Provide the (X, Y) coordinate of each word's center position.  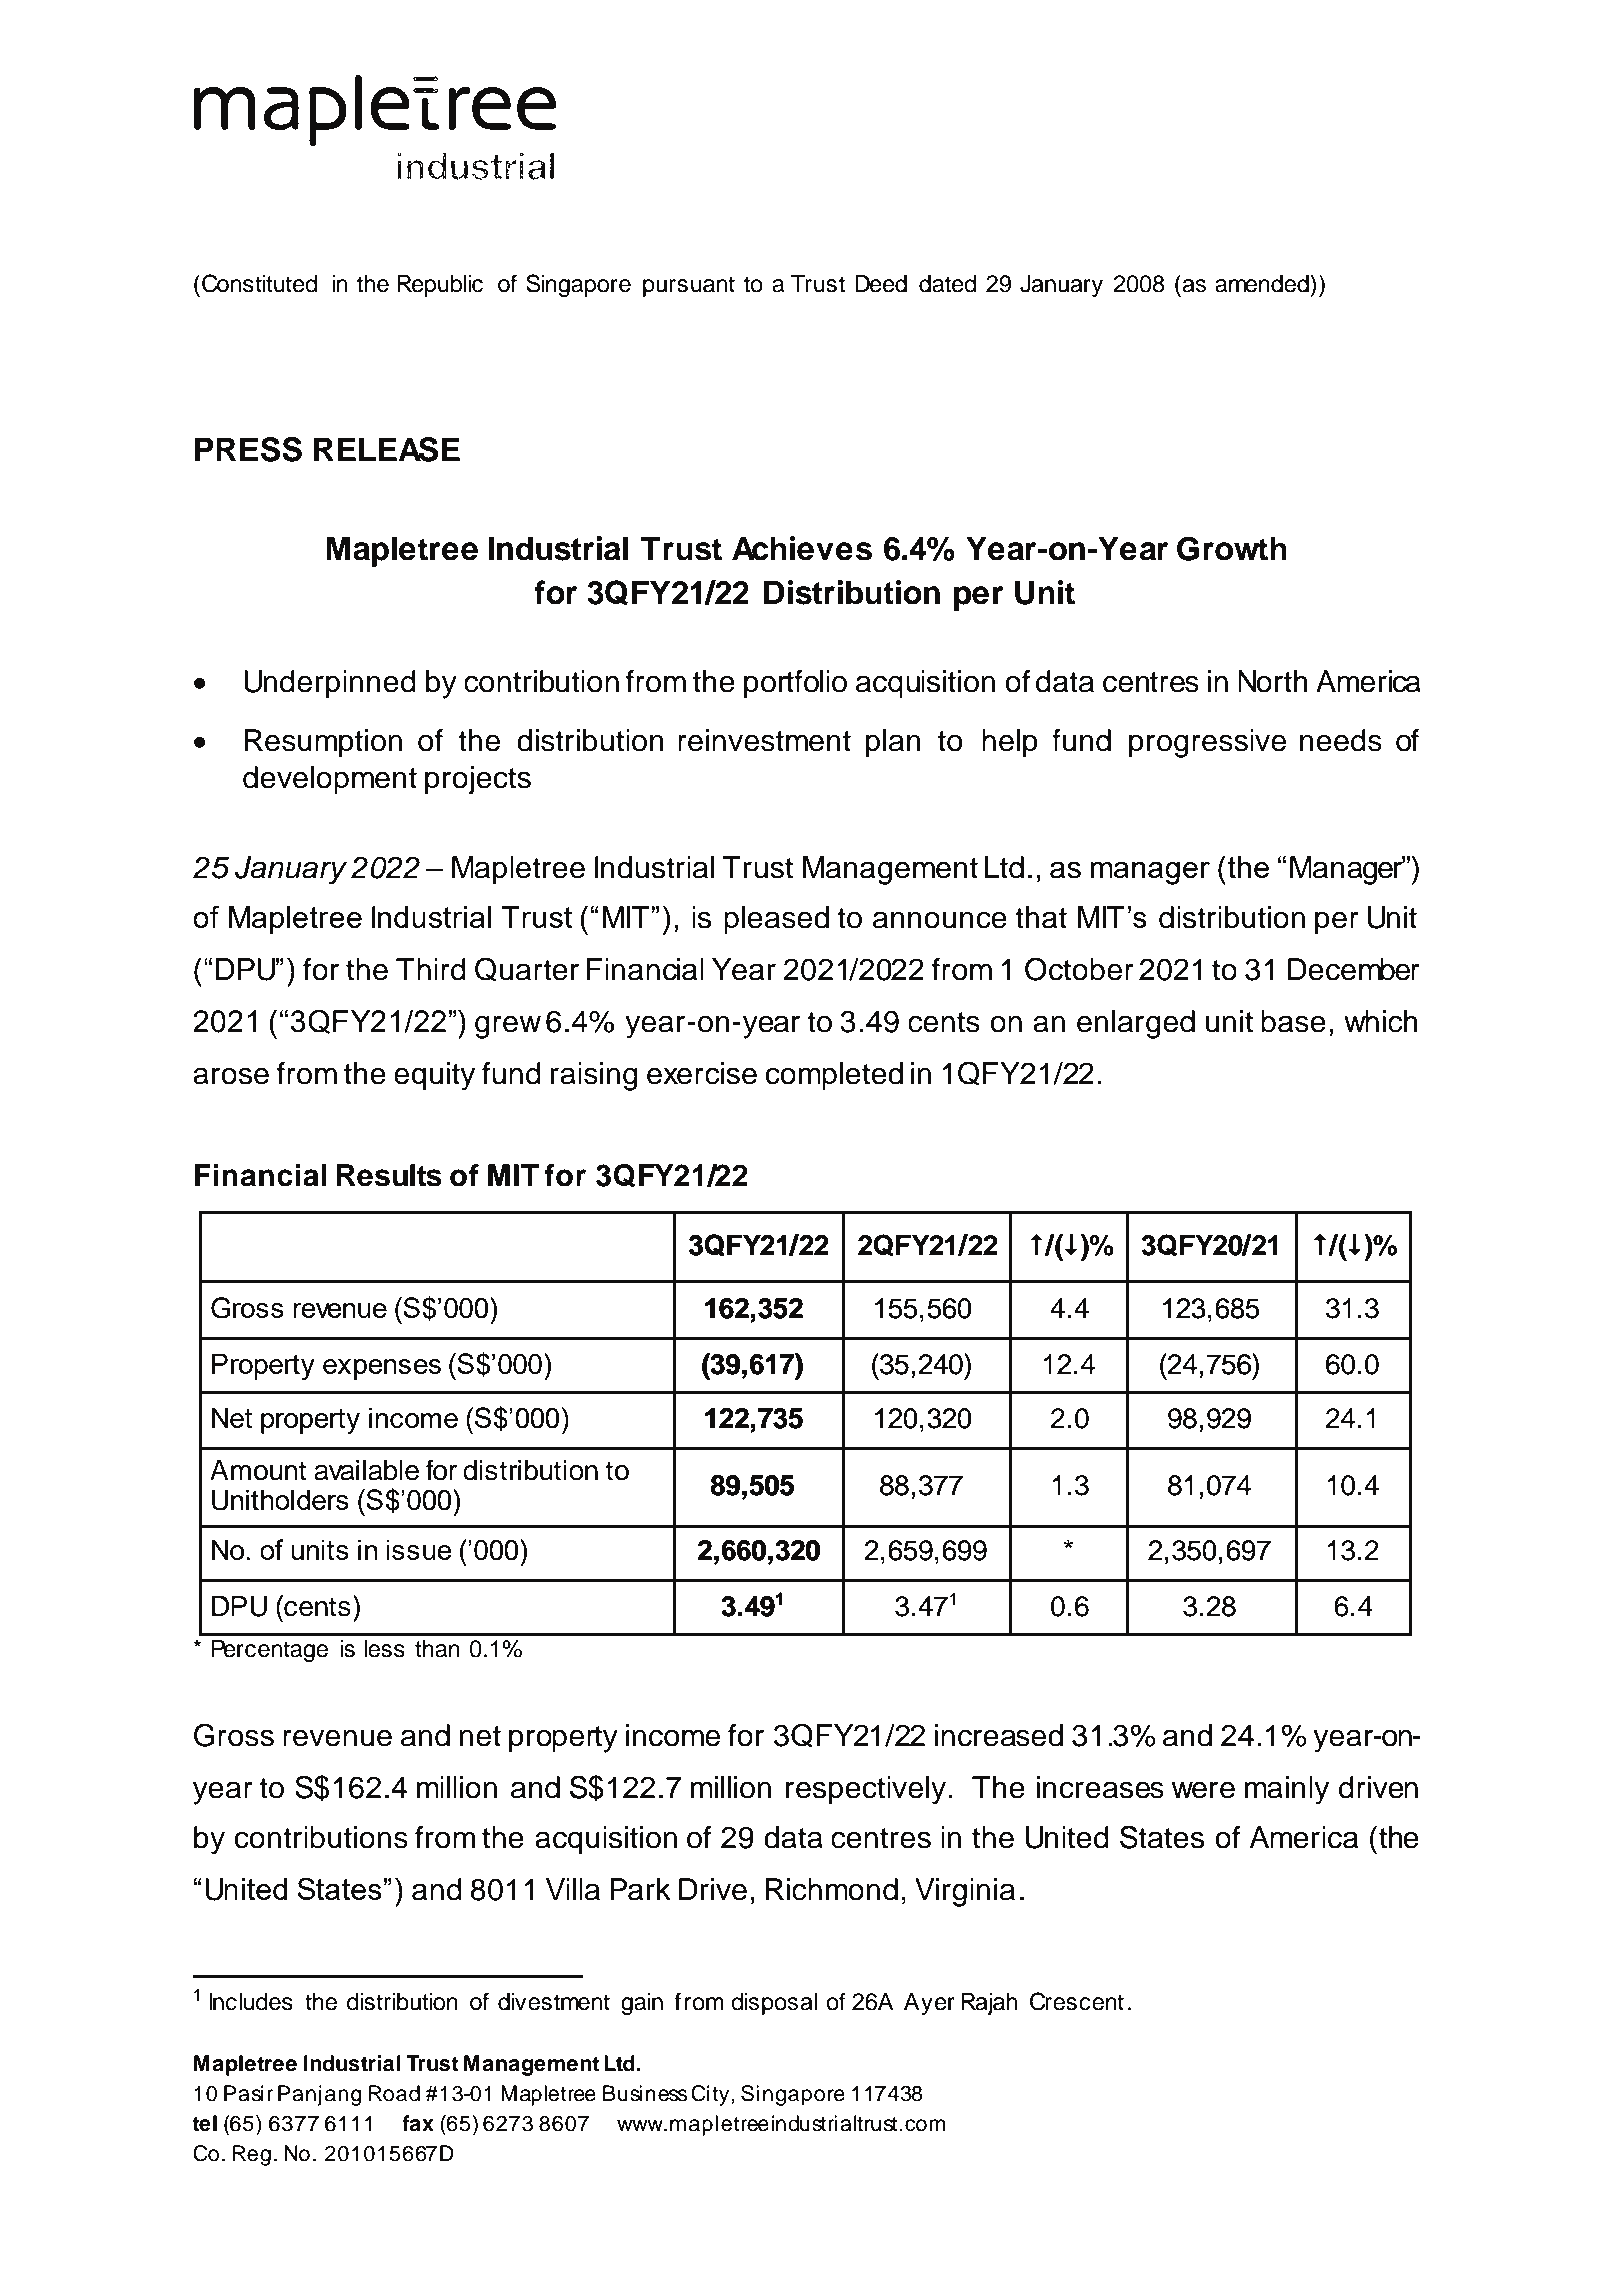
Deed (881, 284)
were (1203, 1790)
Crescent (1077, 2001)
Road (394, 2093)
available (366, 1470)
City (711, 2095)
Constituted (259, 283)
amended (1263, 283)
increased (999, 1735)
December (1354, 969)
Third (431, 969)
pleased (776, 920)
